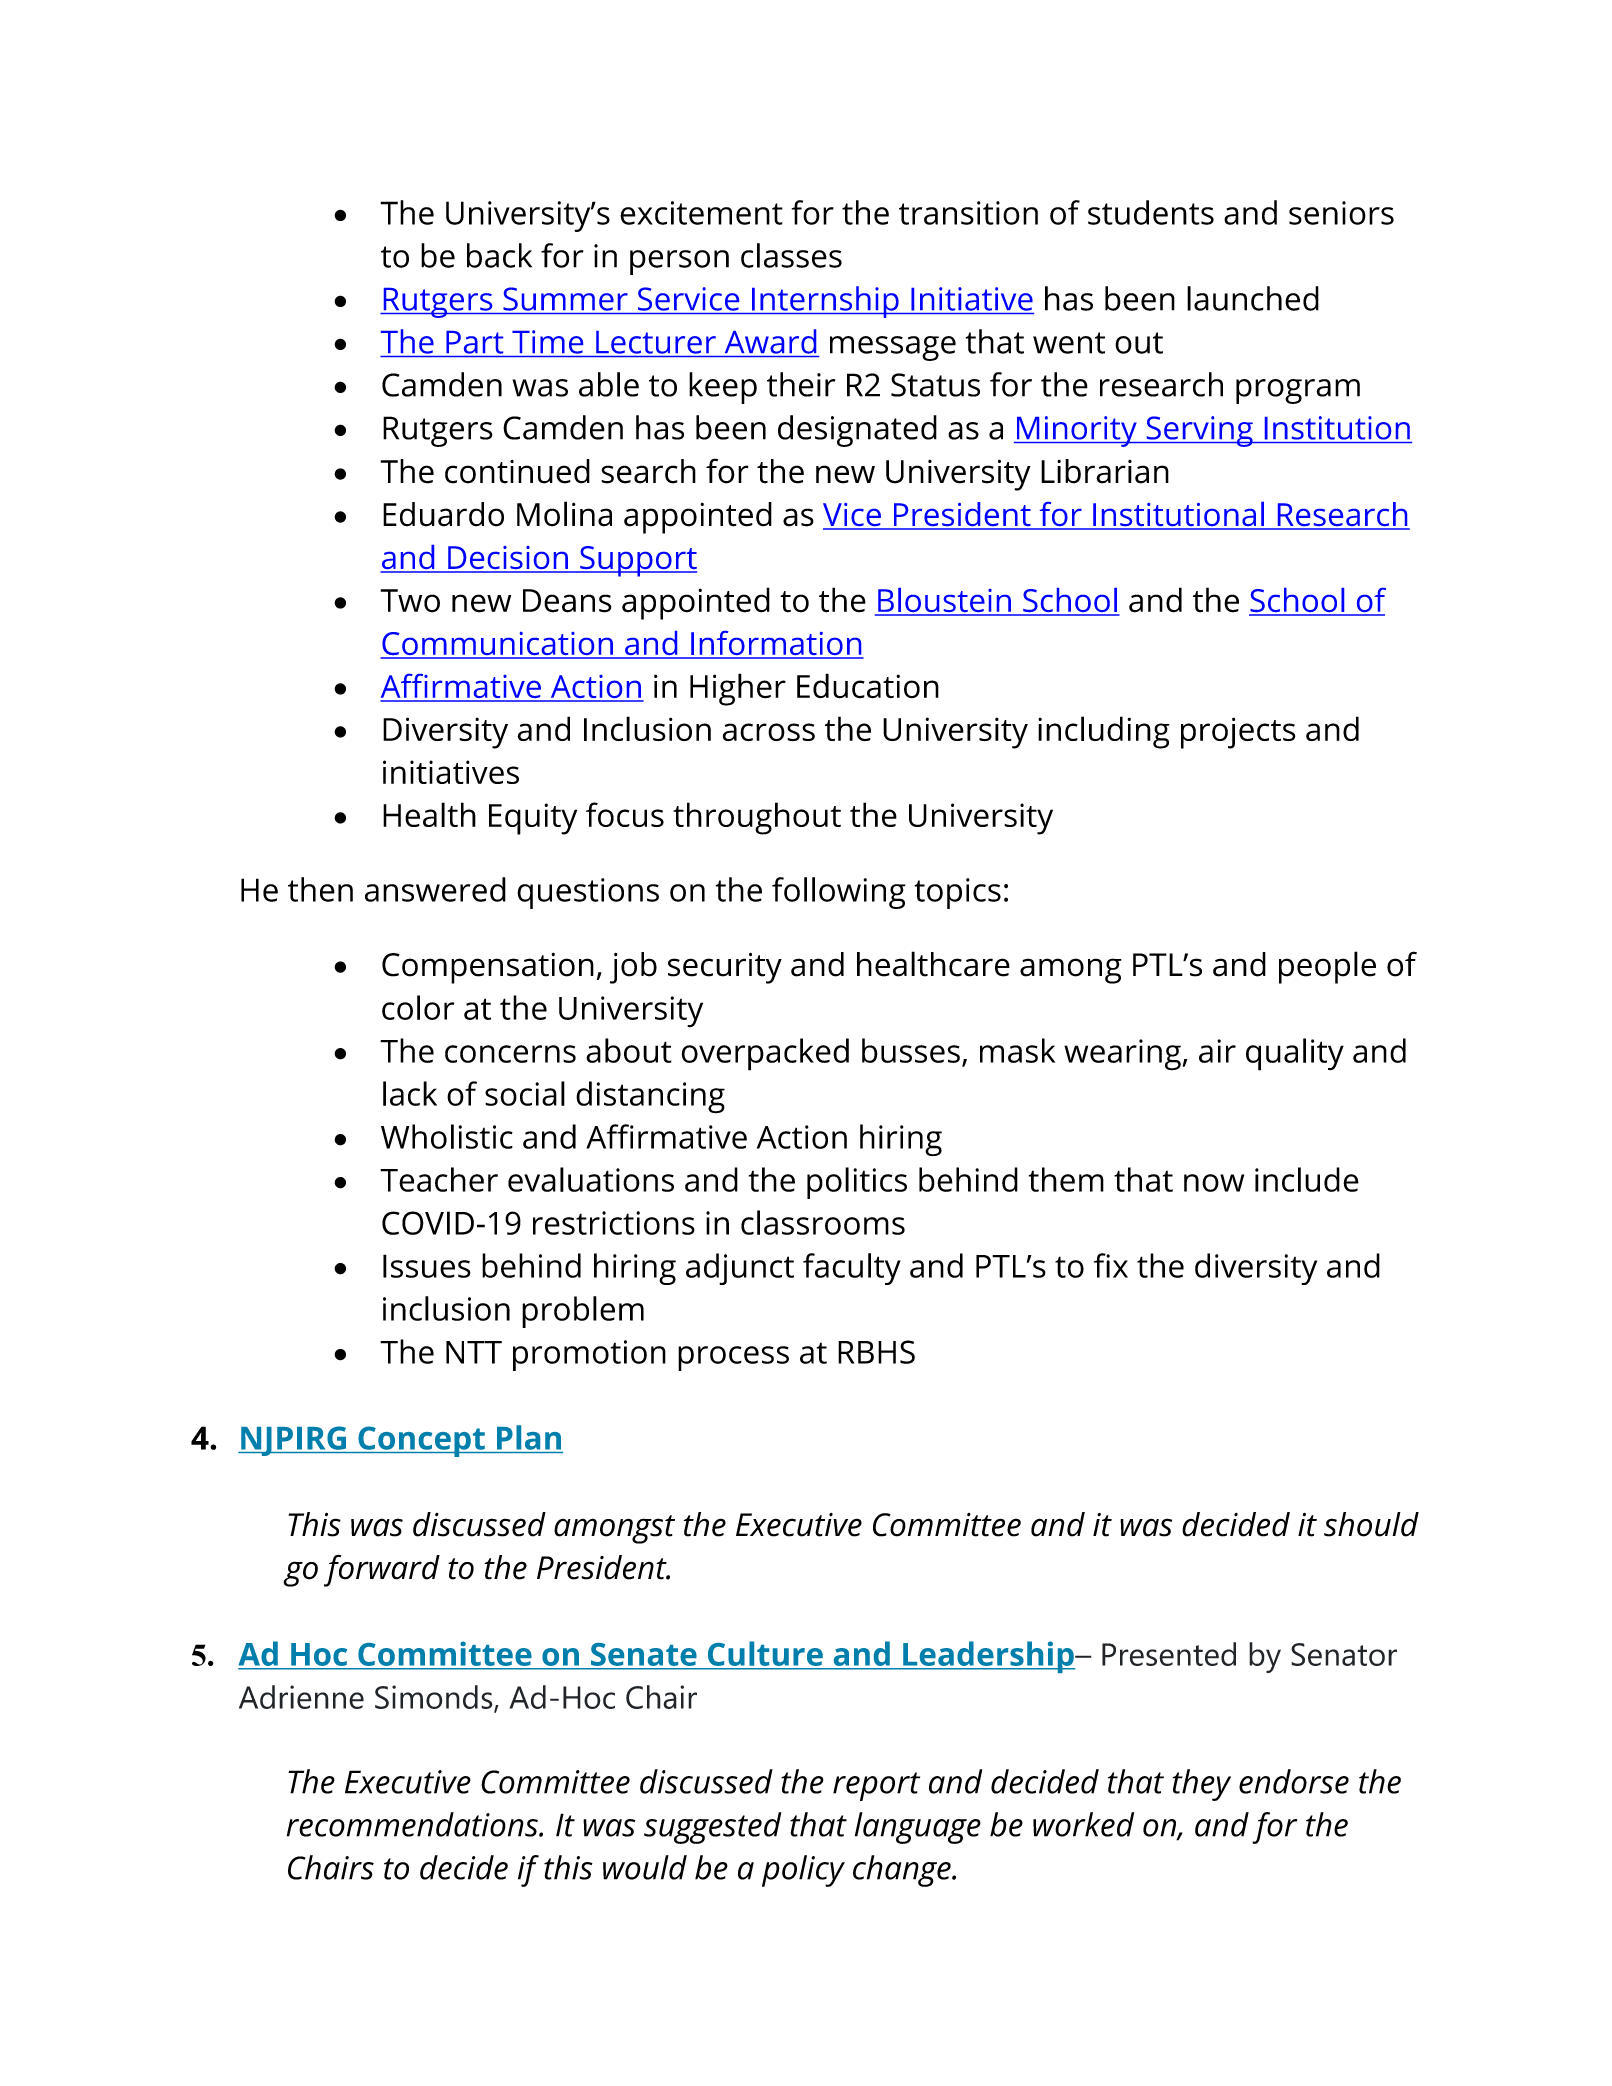 The width and height of the screenshot is (1612, 2086). What do you see at coordinates (499, 255) in the screenshot?
I see `back` at bounding box center [499, 255].
